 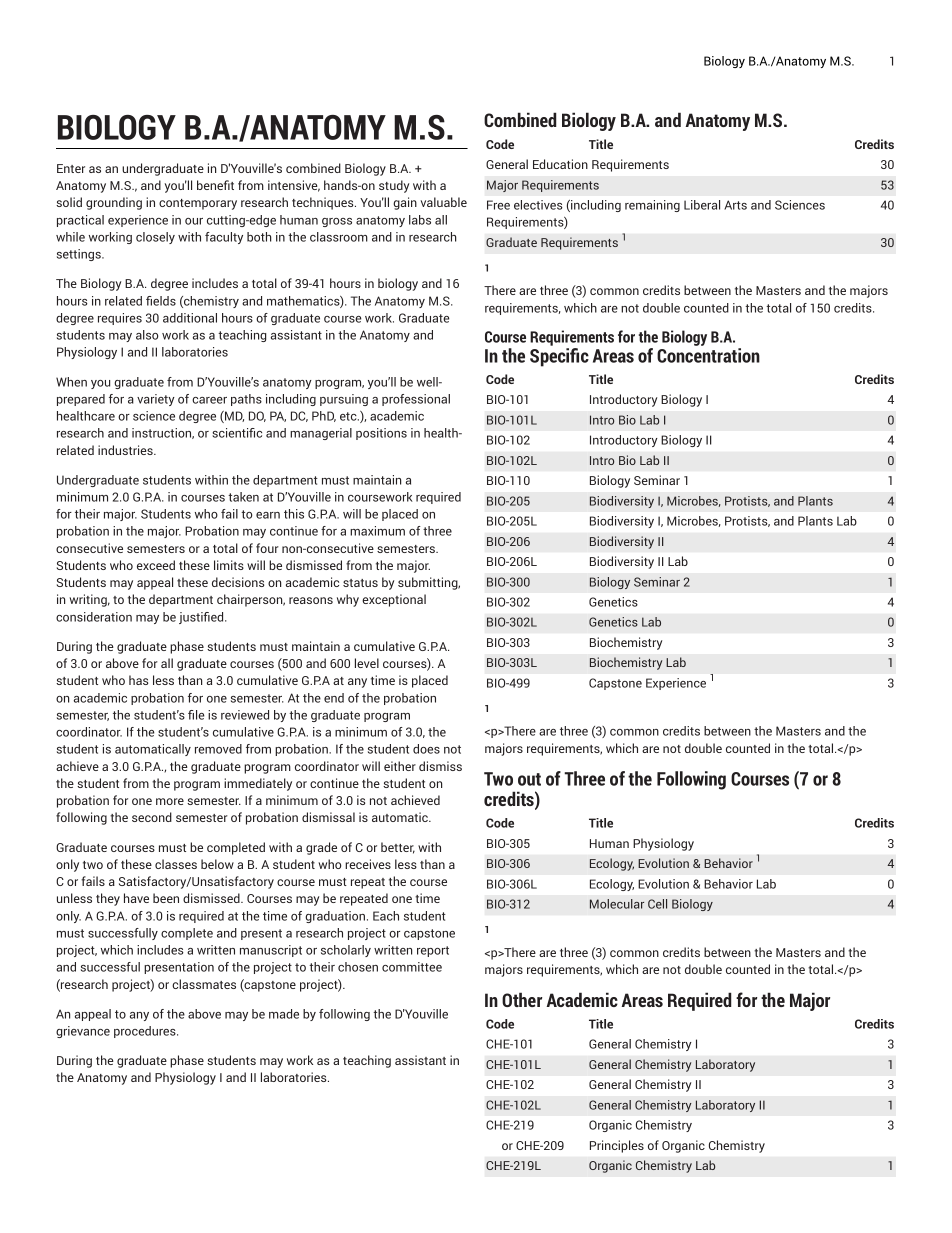 What do you see at coordinates (156, 400) in the image?
I see `variety` at bounding box center [156, 400].
